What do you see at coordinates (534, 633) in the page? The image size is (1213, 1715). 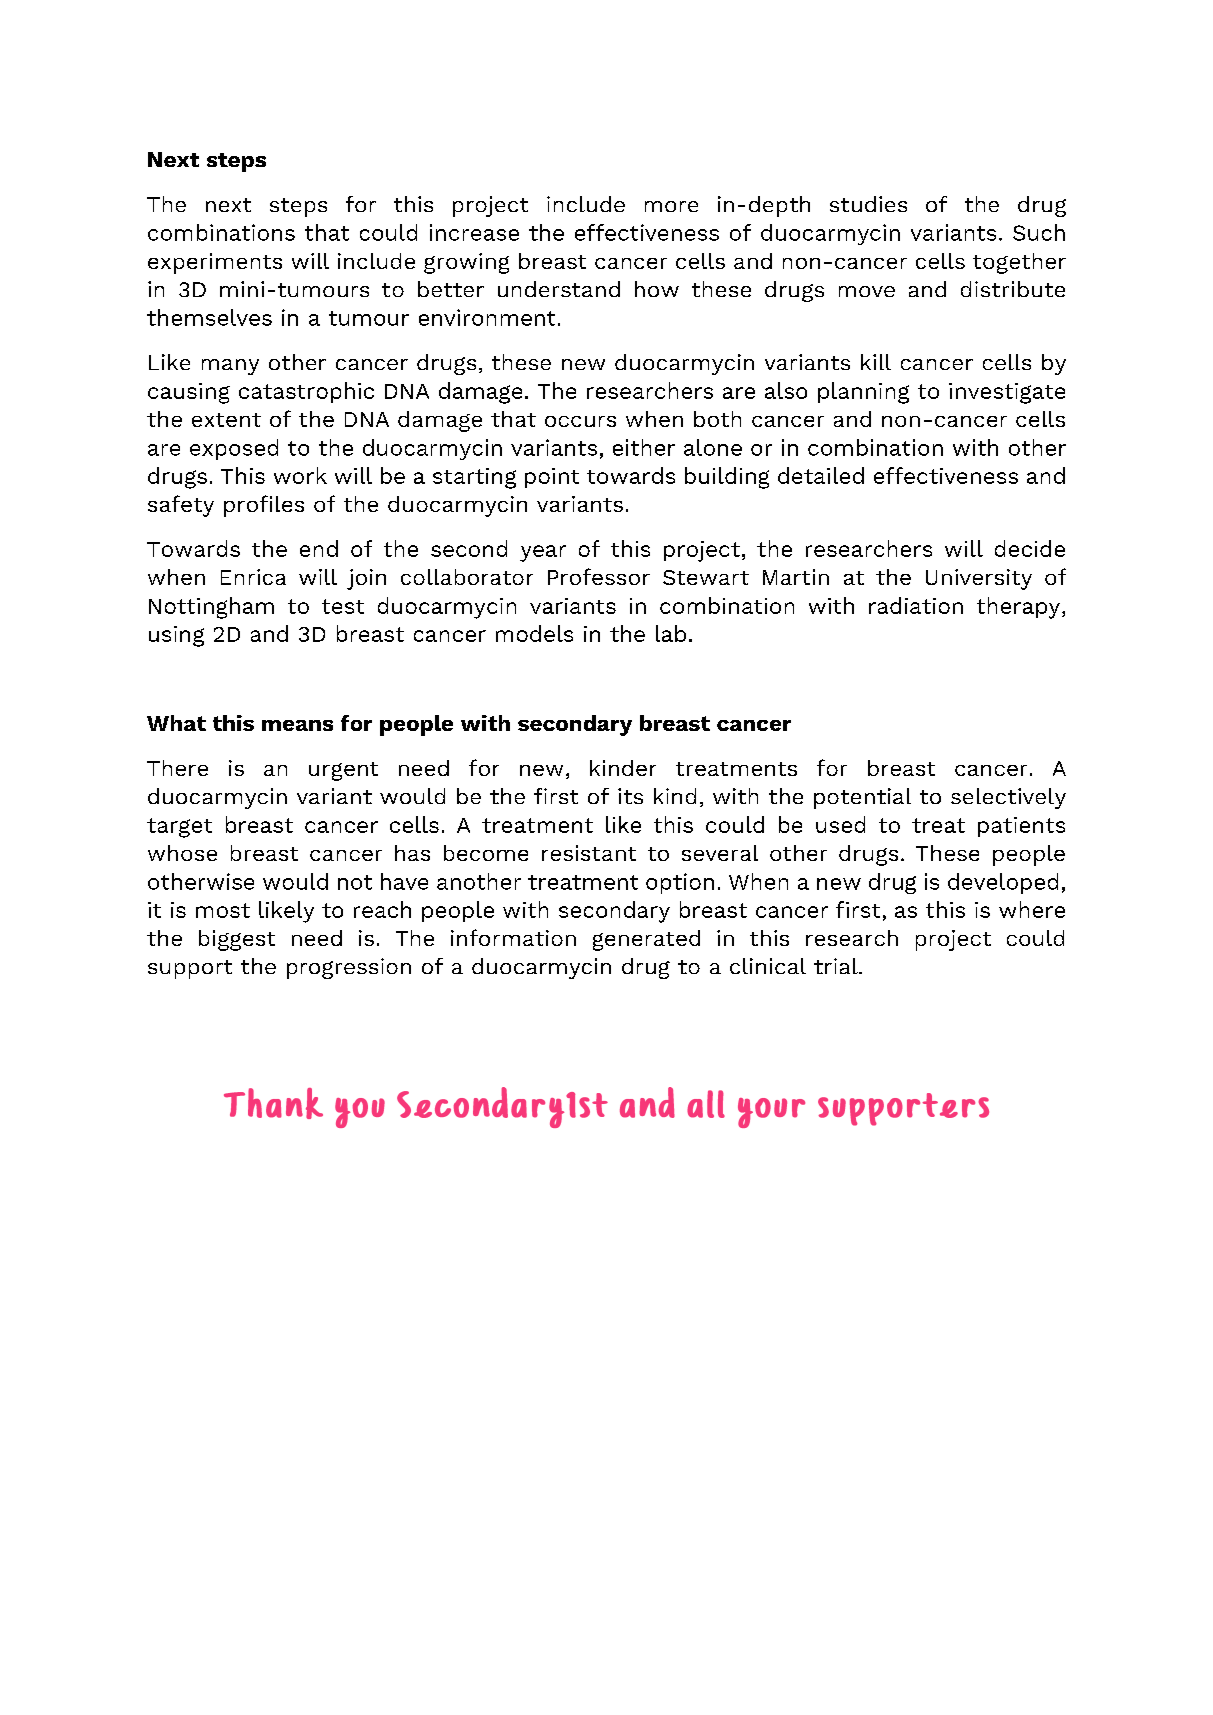 I see `models` at bounding box center [534, 633].
